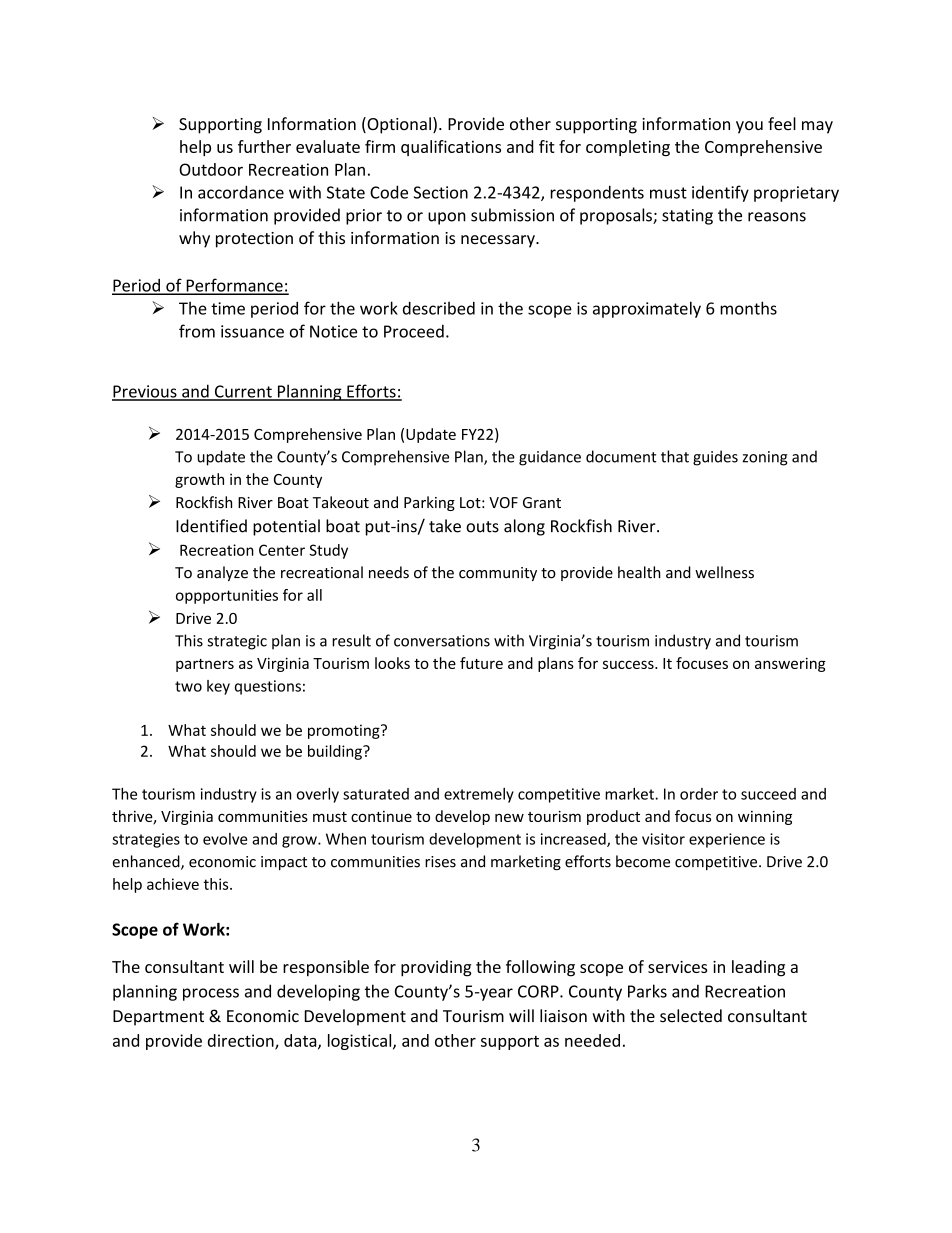 The image size is (952, 1233). Describe the element at coordinates (691, 1016) in the document. I see `selected` at that location.
